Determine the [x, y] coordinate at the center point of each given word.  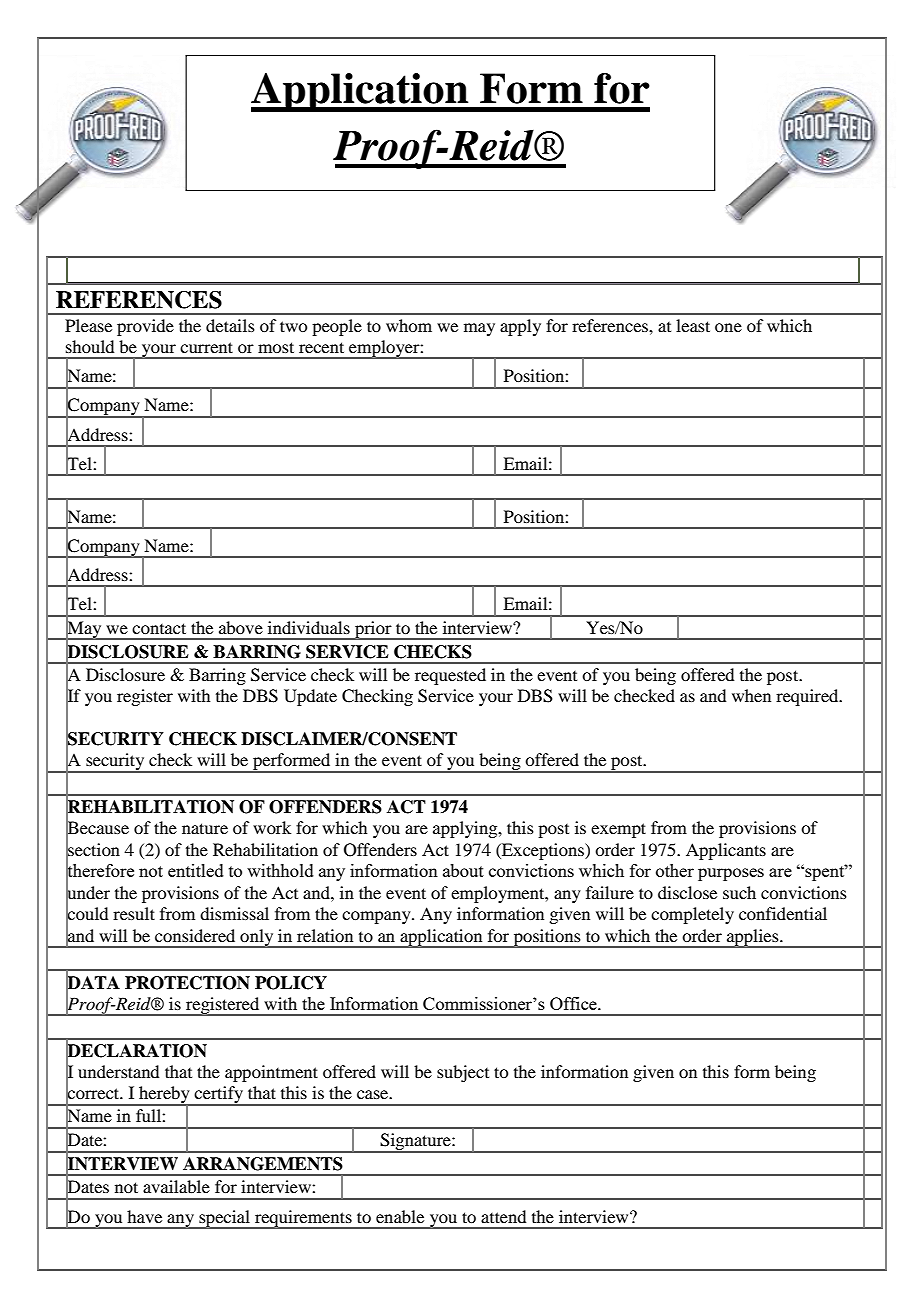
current [206, 347]
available [176, 1186]
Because [97, 828]
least [693, 325]
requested [450, 676]
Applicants [726, 851]
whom [409, 325]
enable [400, 1216]
